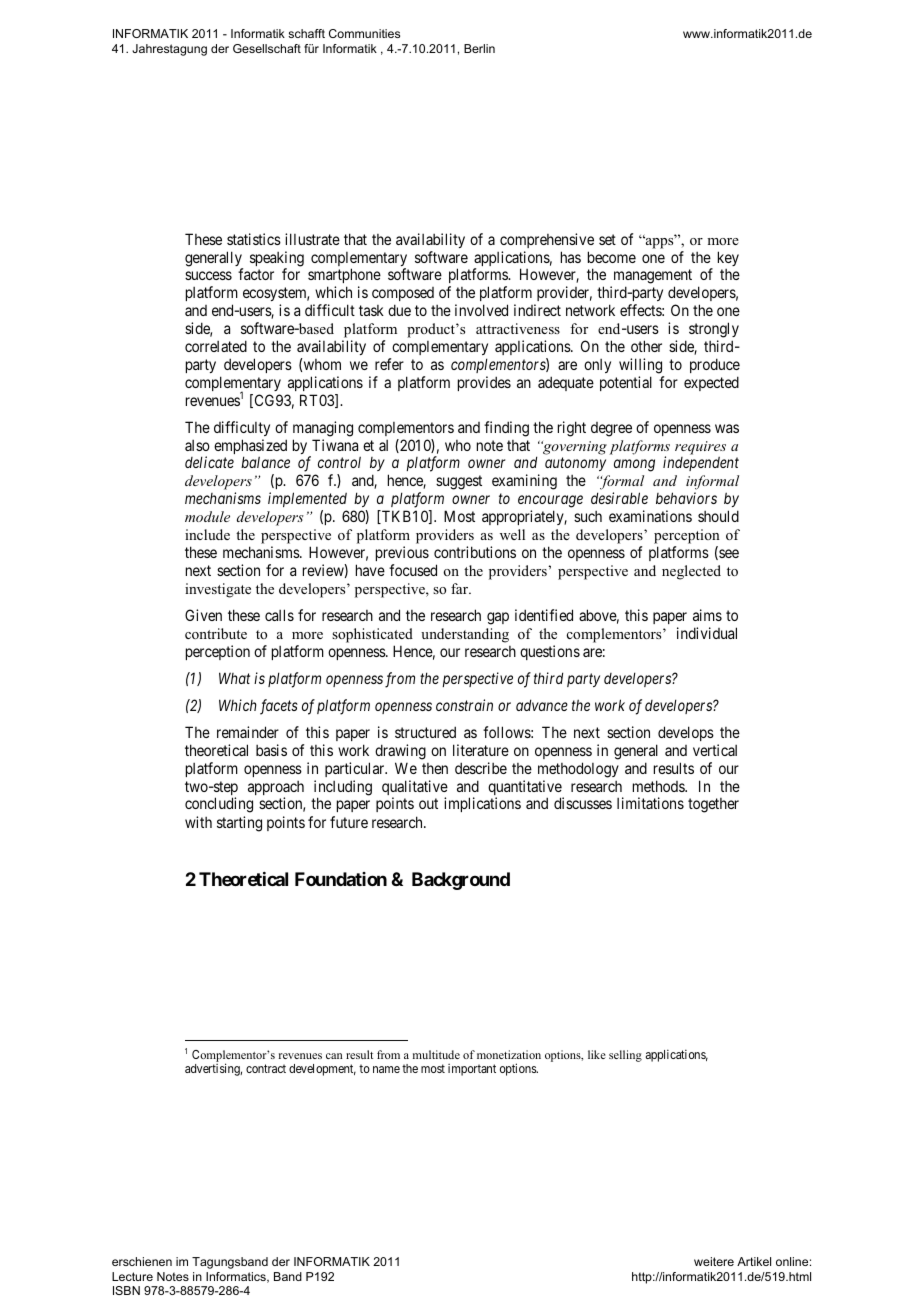  I want to click on selling, so click(625, 1056).
